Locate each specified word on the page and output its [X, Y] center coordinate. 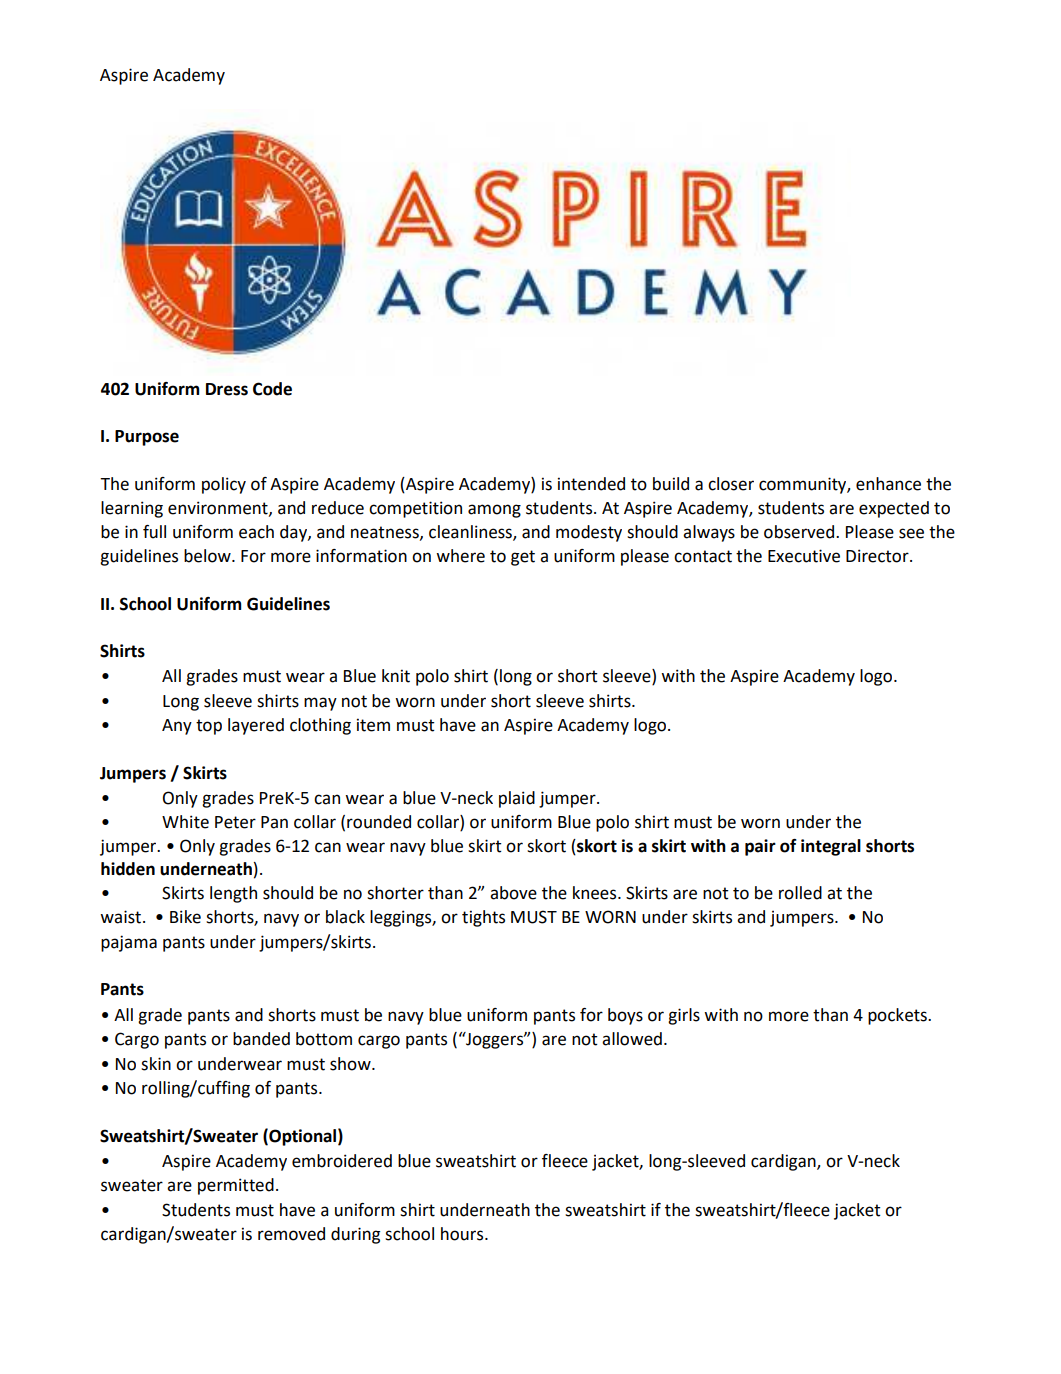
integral [831, 847]
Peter [235, 822]
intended [591, 484]
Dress [227, 389]
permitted [236, 1186]
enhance [888, 484]
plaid [517, 799]
